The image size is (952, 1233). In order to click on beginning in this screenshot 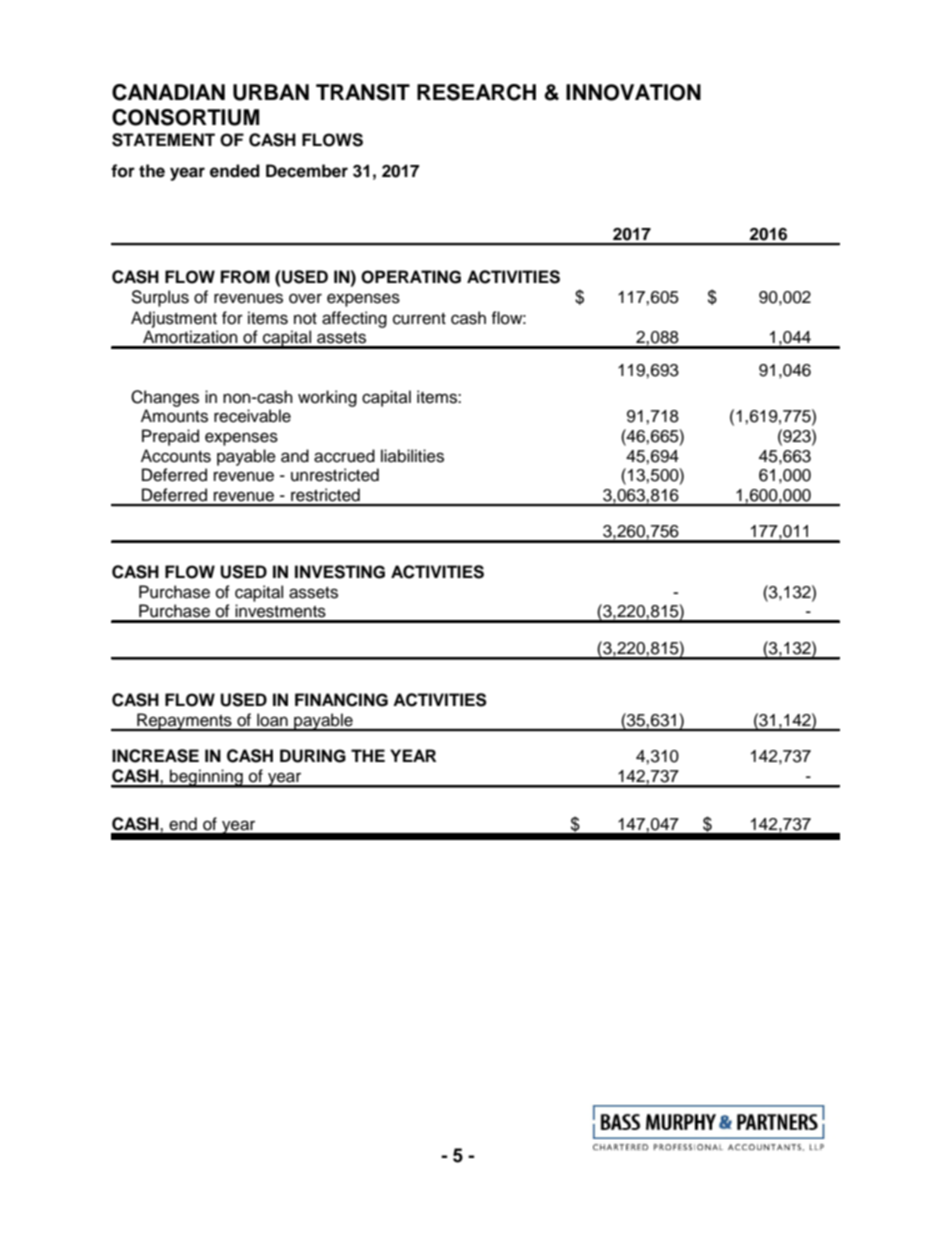, I will do `click(206, 778)`.
